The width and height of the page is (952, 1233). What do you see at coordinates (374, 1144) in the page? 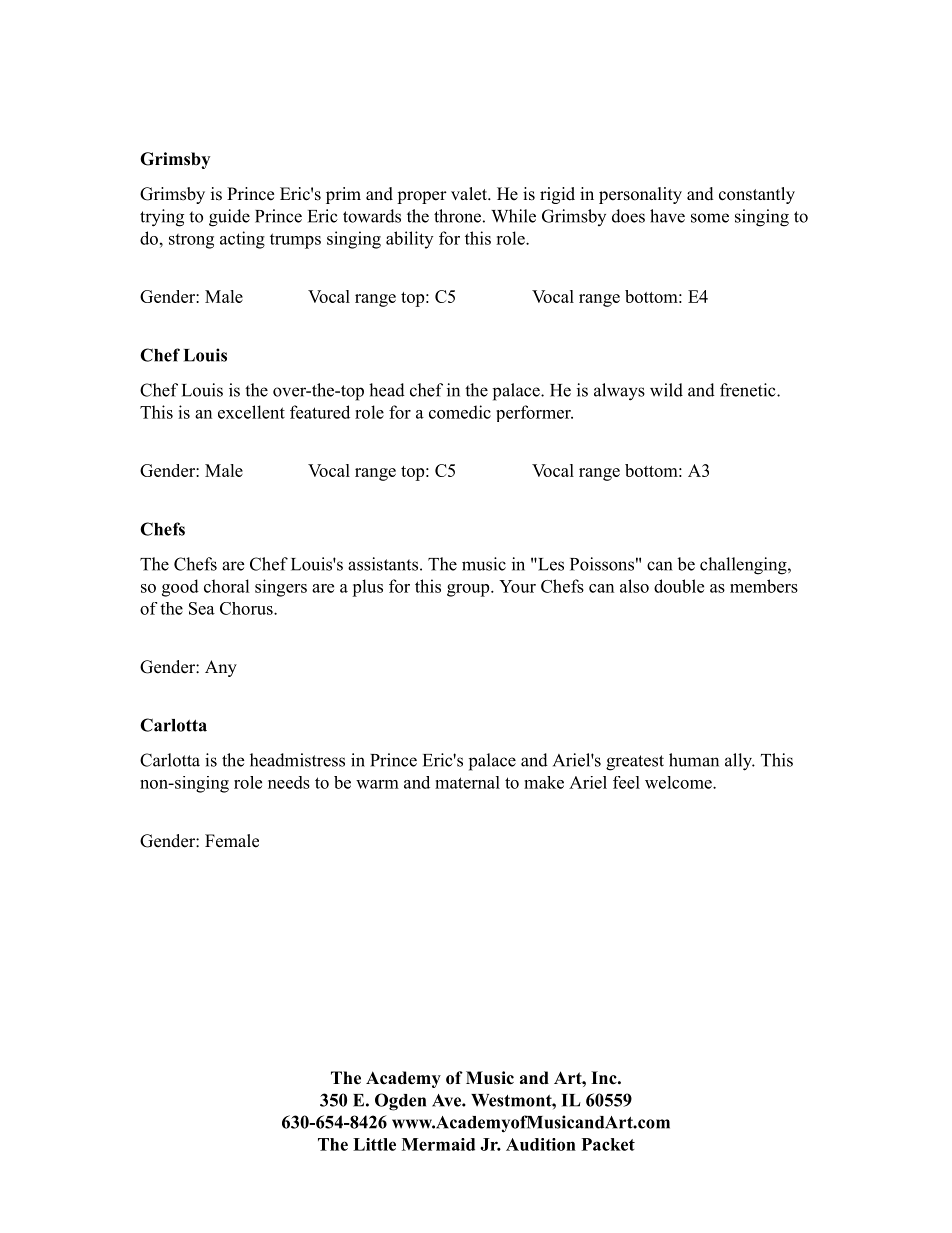
I see `Little` at bounding box center [374, 1144].
